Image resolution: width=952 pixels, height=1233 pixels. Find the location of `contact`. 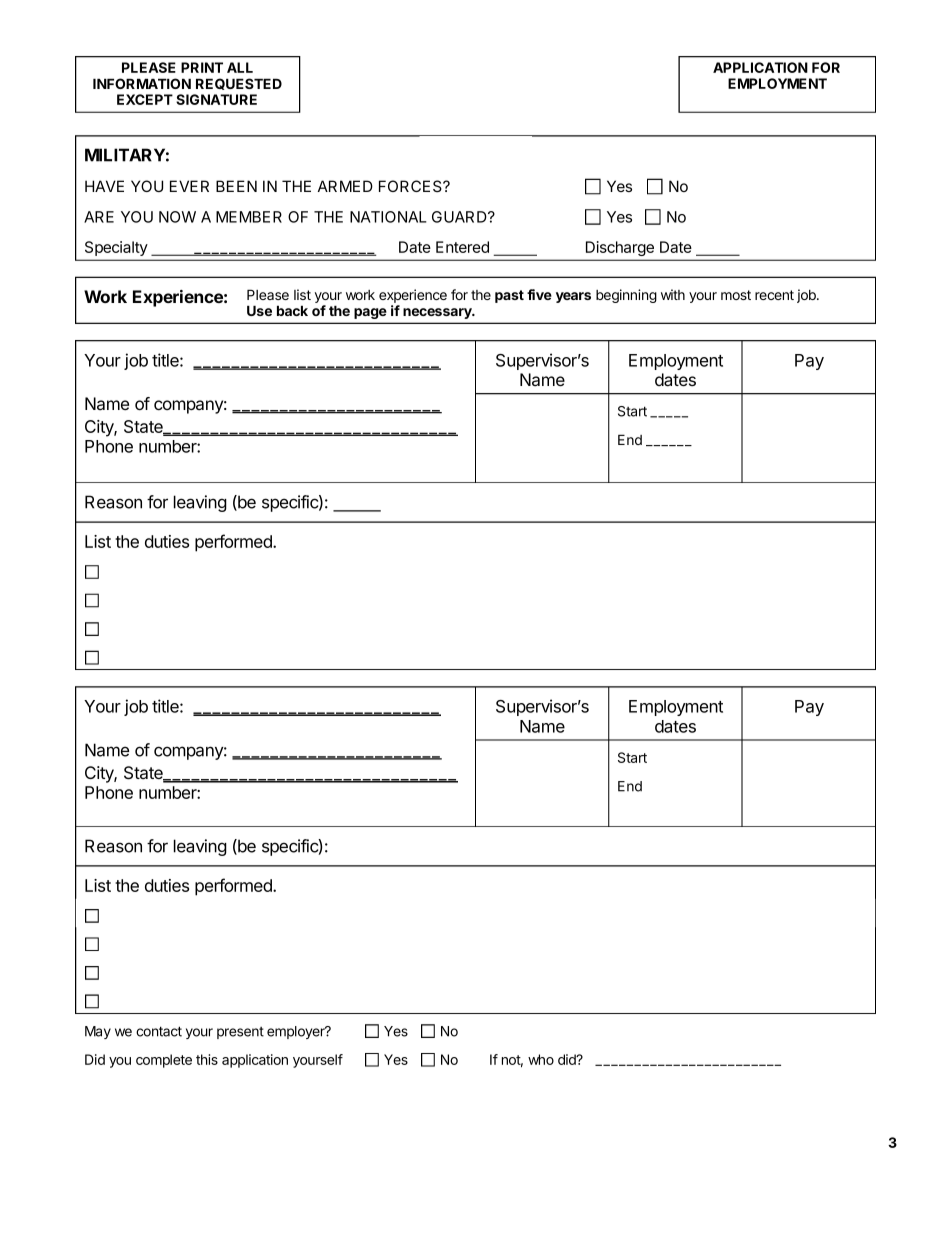

contact is located at coordinates (159, 1031).
